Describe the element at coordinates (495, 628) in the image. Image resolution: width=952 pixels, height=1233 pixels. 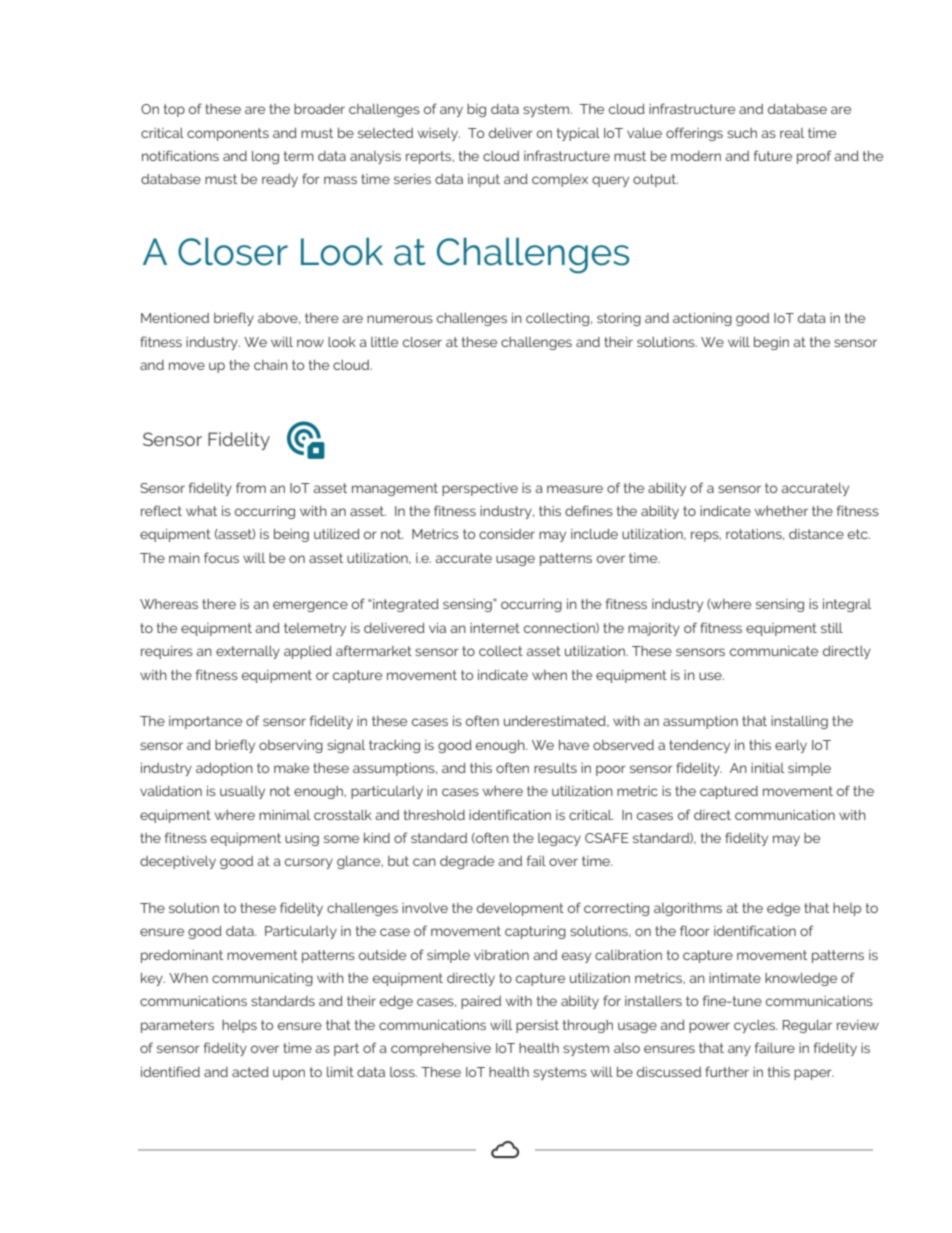
I see `internet` at that location.
